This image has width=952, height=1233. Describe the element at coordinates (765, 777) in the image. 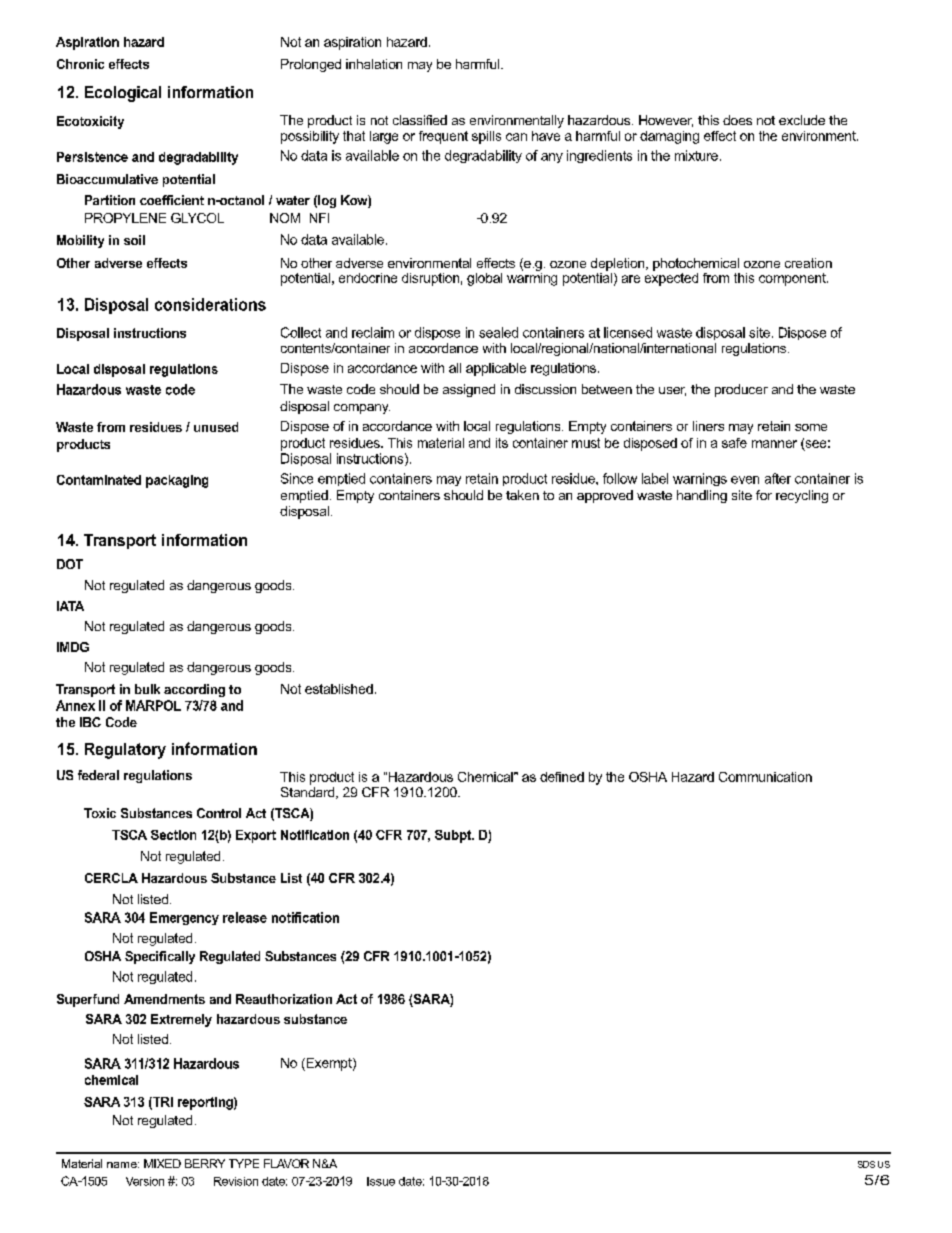

I see `Communication` at that location.
